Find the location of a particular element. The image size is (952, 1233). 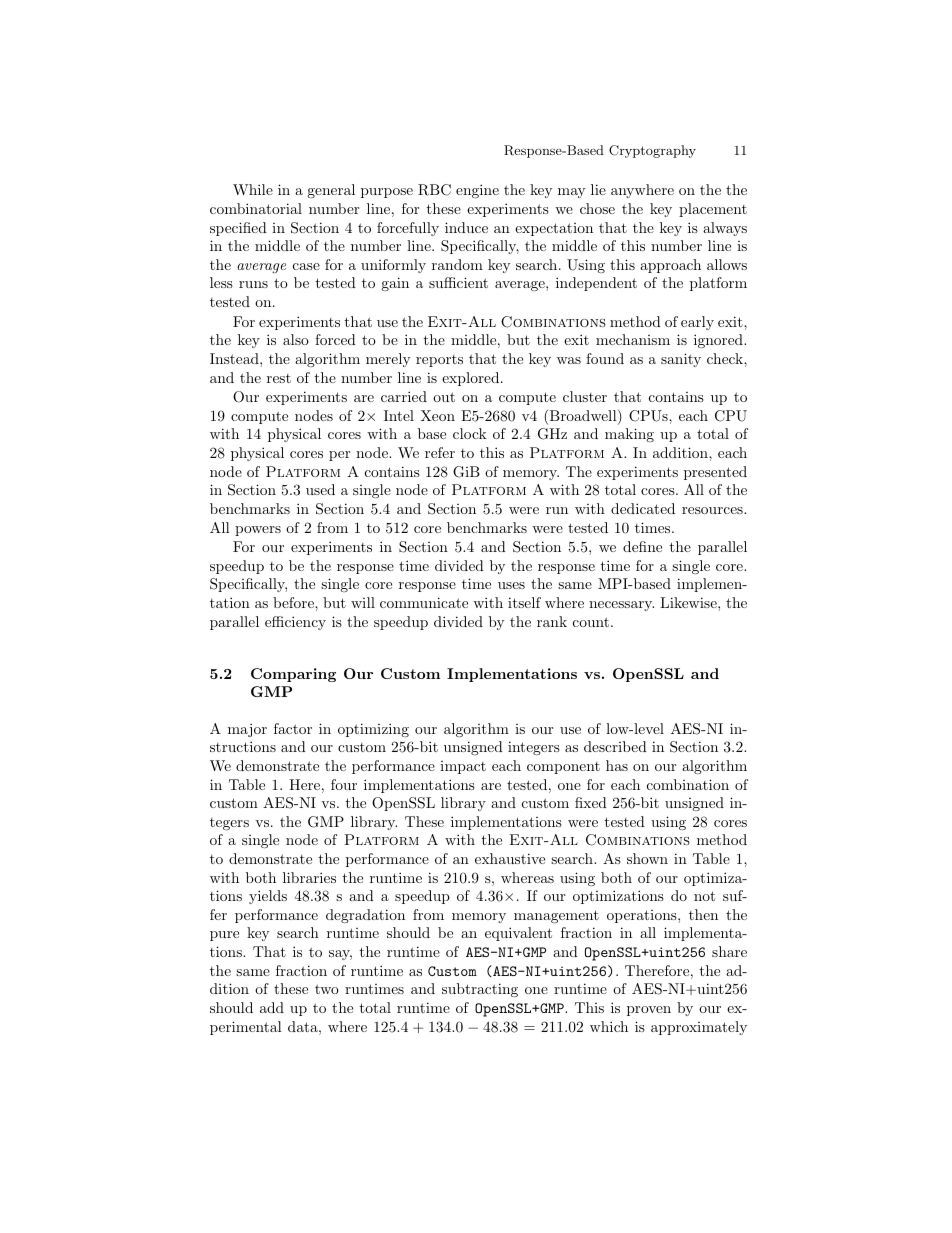

While is located at coordinates (253, 189).
